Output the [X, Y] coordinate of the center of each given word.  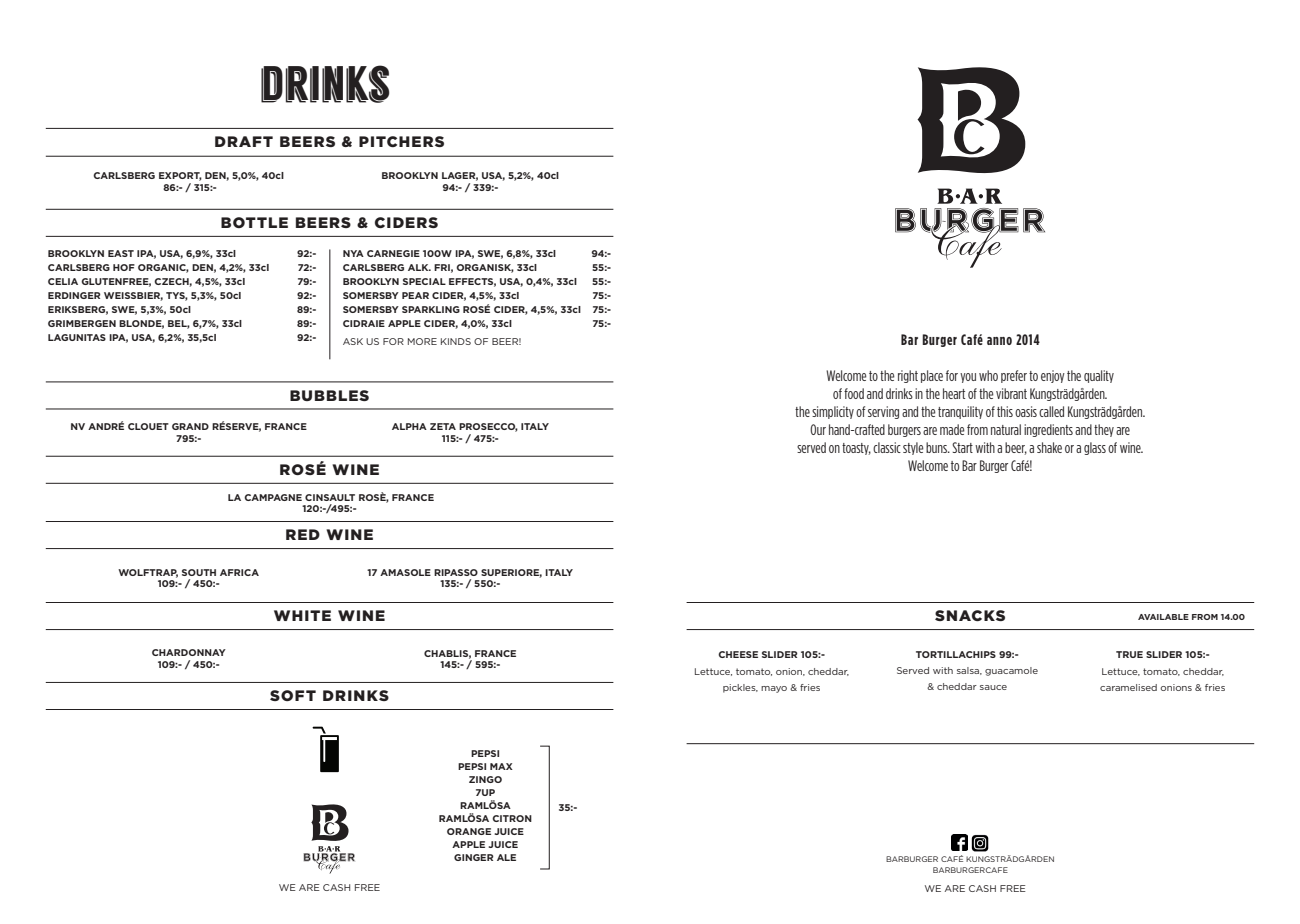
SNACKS [970, 615]
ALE [506, 857]
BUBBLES [329, 395]
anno [999, 341]
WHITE [302, 615]
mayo [774, 689]
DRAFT [244, 141]
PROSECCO [488, 427]
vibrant [1011, 393]
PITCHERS [401, 141]
